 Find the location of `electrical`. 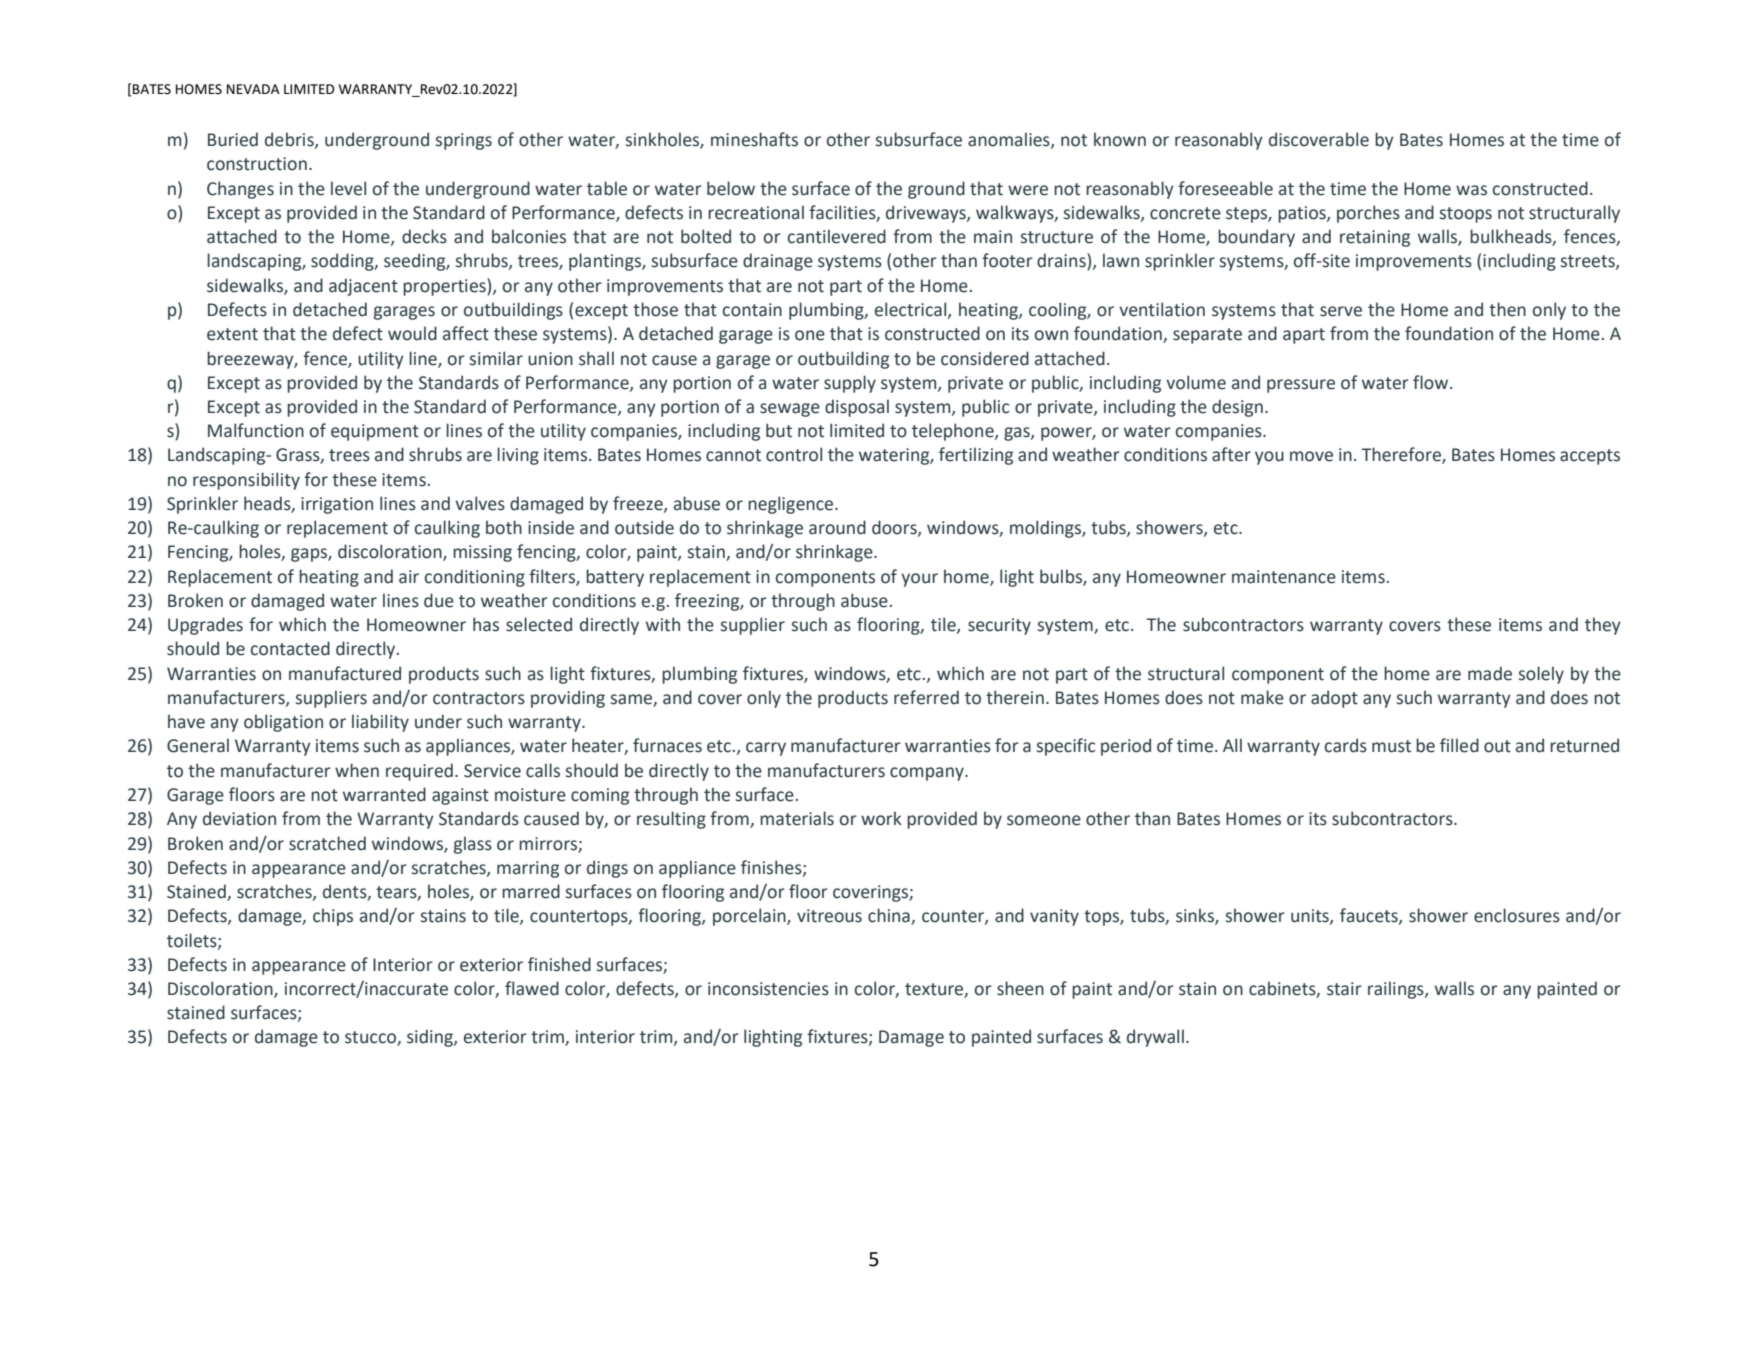

electrical is located at coordinates (912, 310).
